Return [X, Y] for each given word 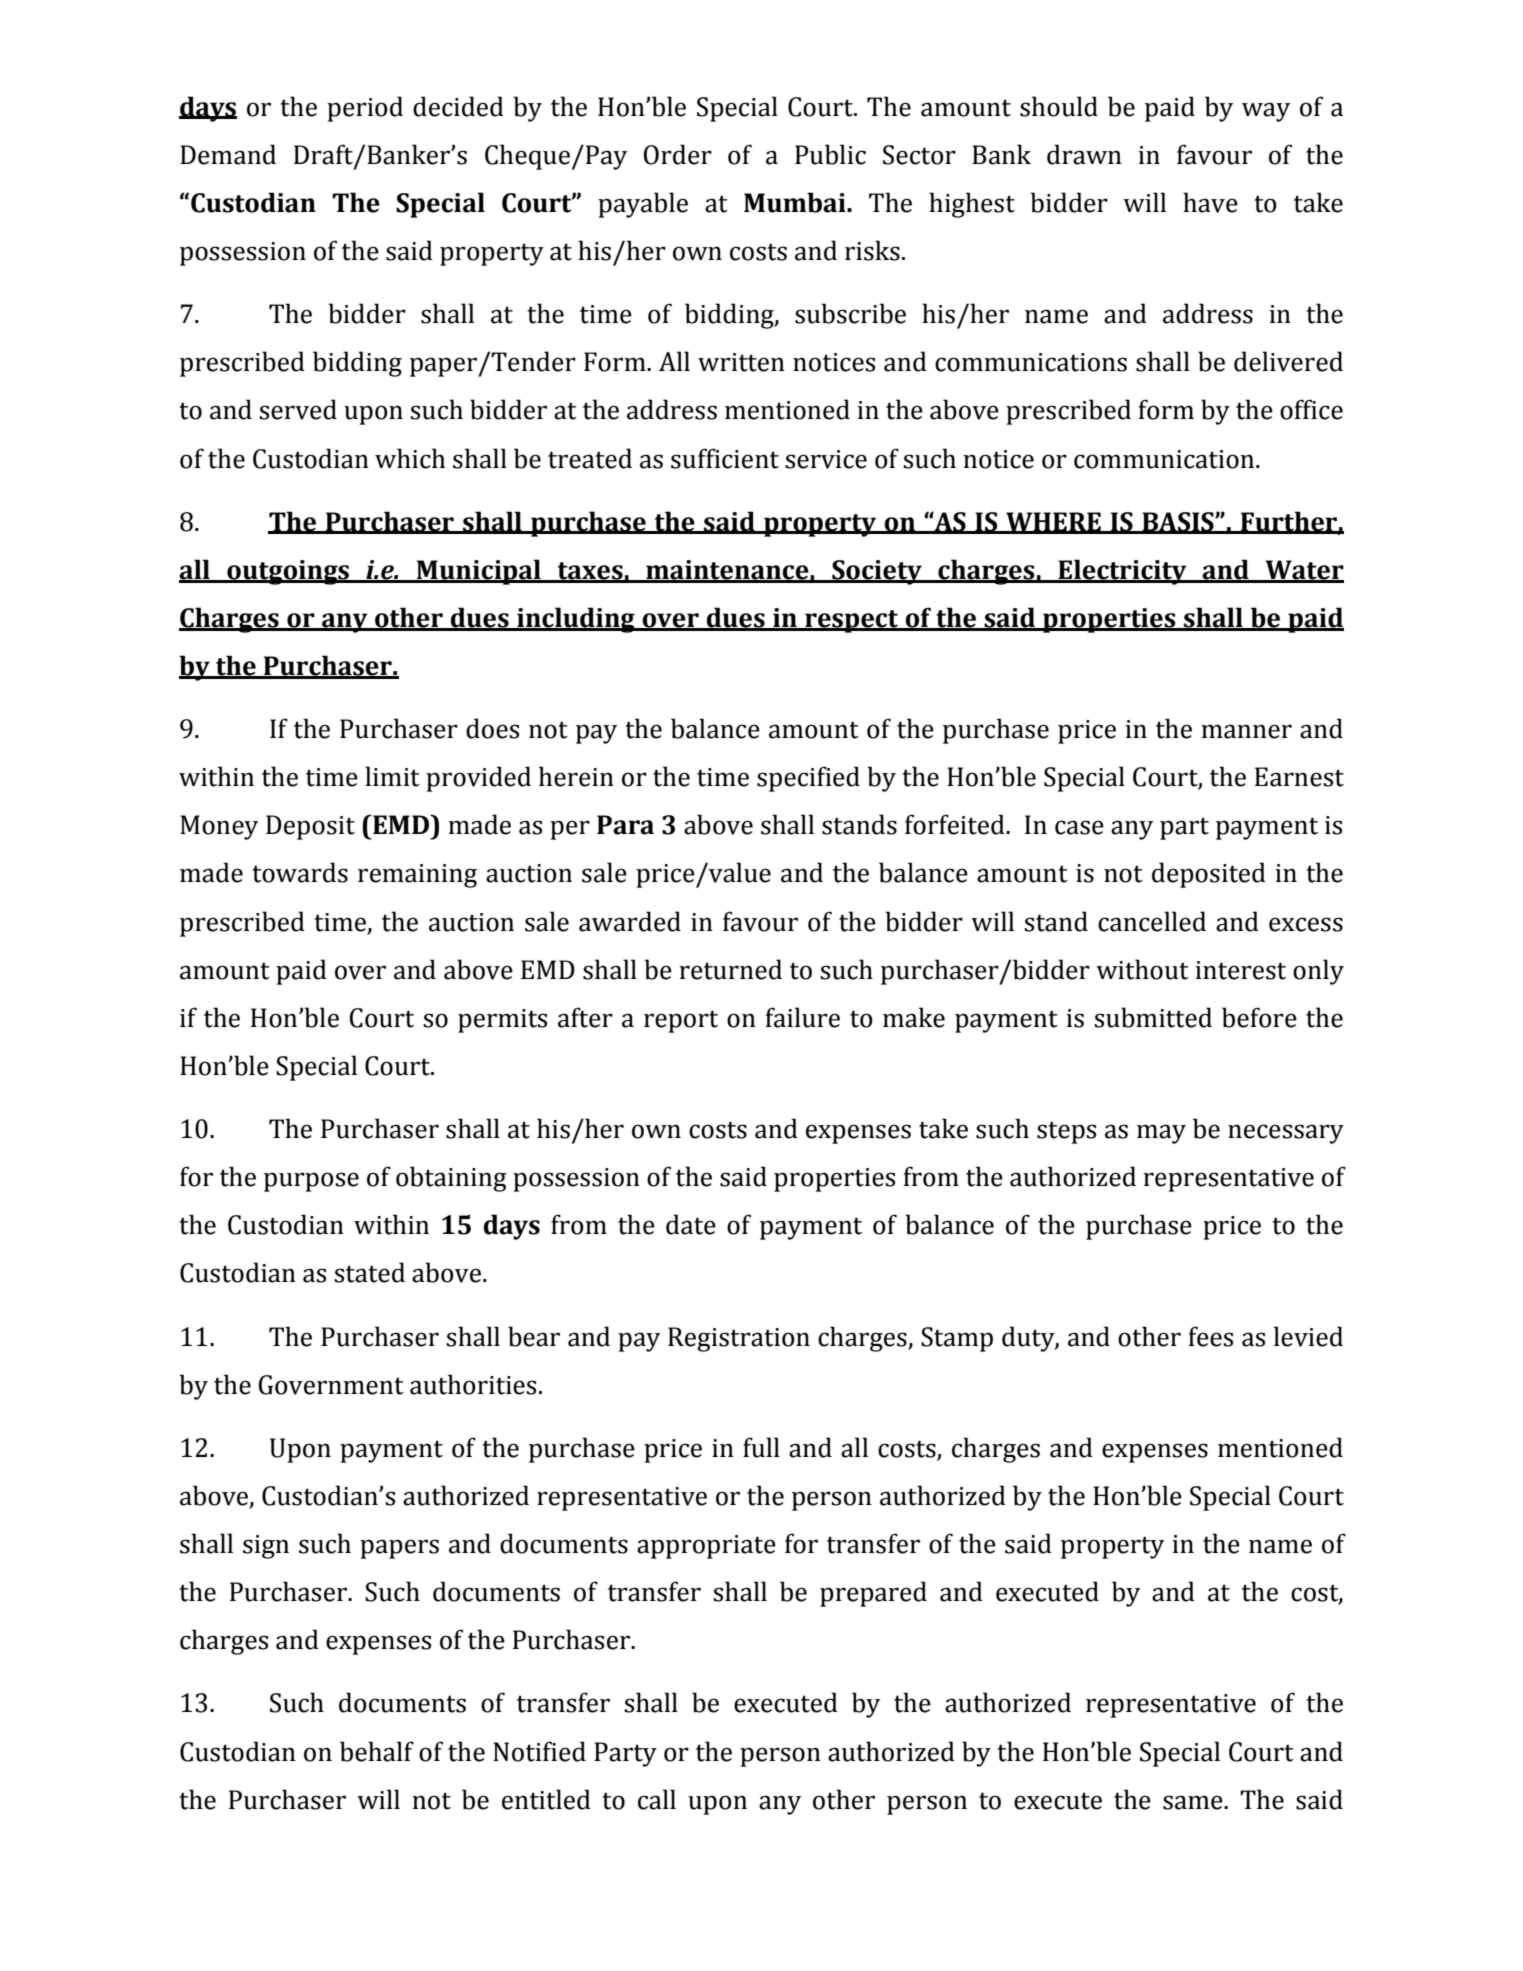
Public [830, 154]
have [1210, 202]
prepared [873, 1594]
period [365, 109]
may [1161, 1134]
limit [392, 776]
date [691, 1224]
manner [1246, 731]
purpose [311, 1182]
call [657, 1799]
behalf [377, 1751]
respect [851, 621]
